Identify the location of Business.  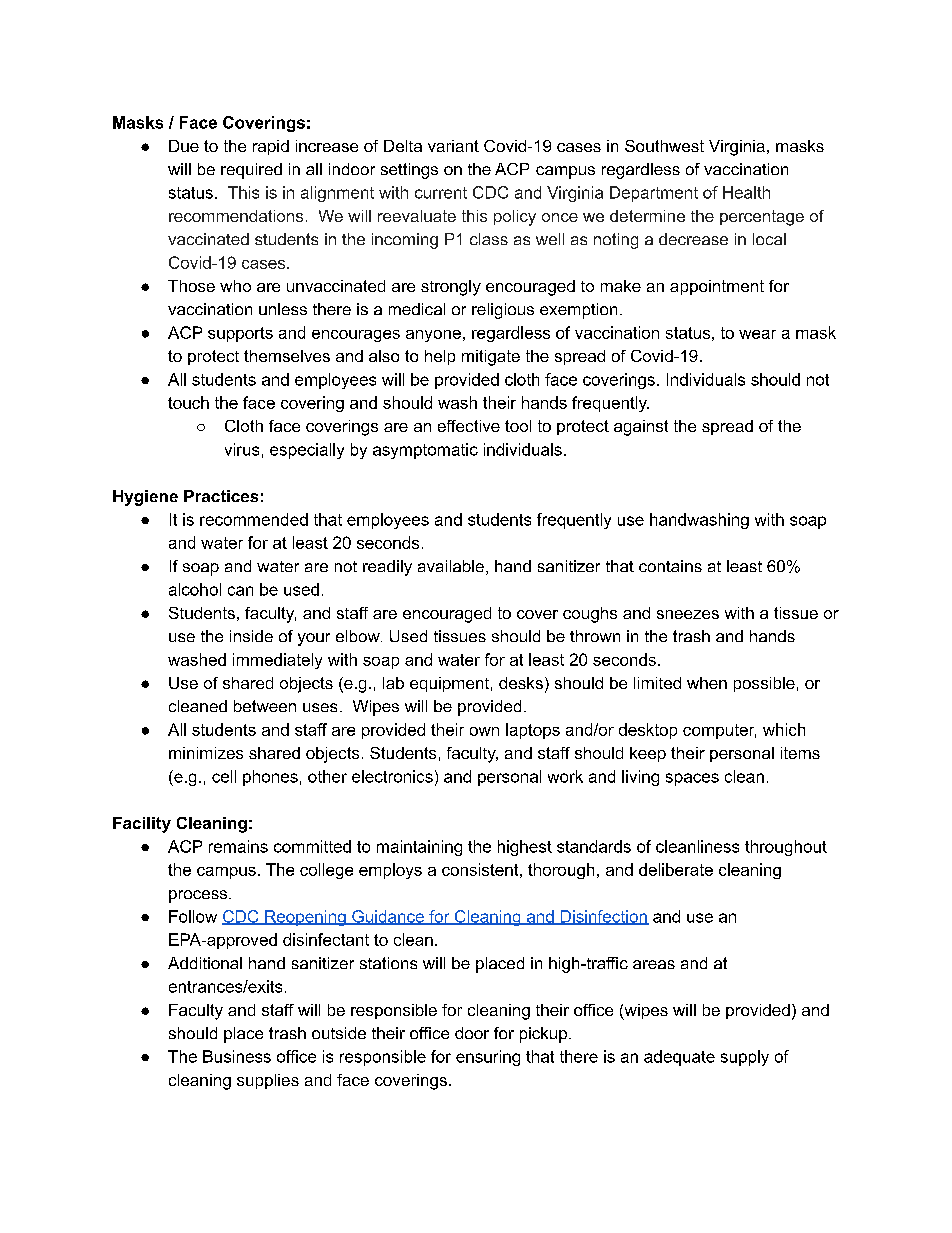
(237, 1056).
